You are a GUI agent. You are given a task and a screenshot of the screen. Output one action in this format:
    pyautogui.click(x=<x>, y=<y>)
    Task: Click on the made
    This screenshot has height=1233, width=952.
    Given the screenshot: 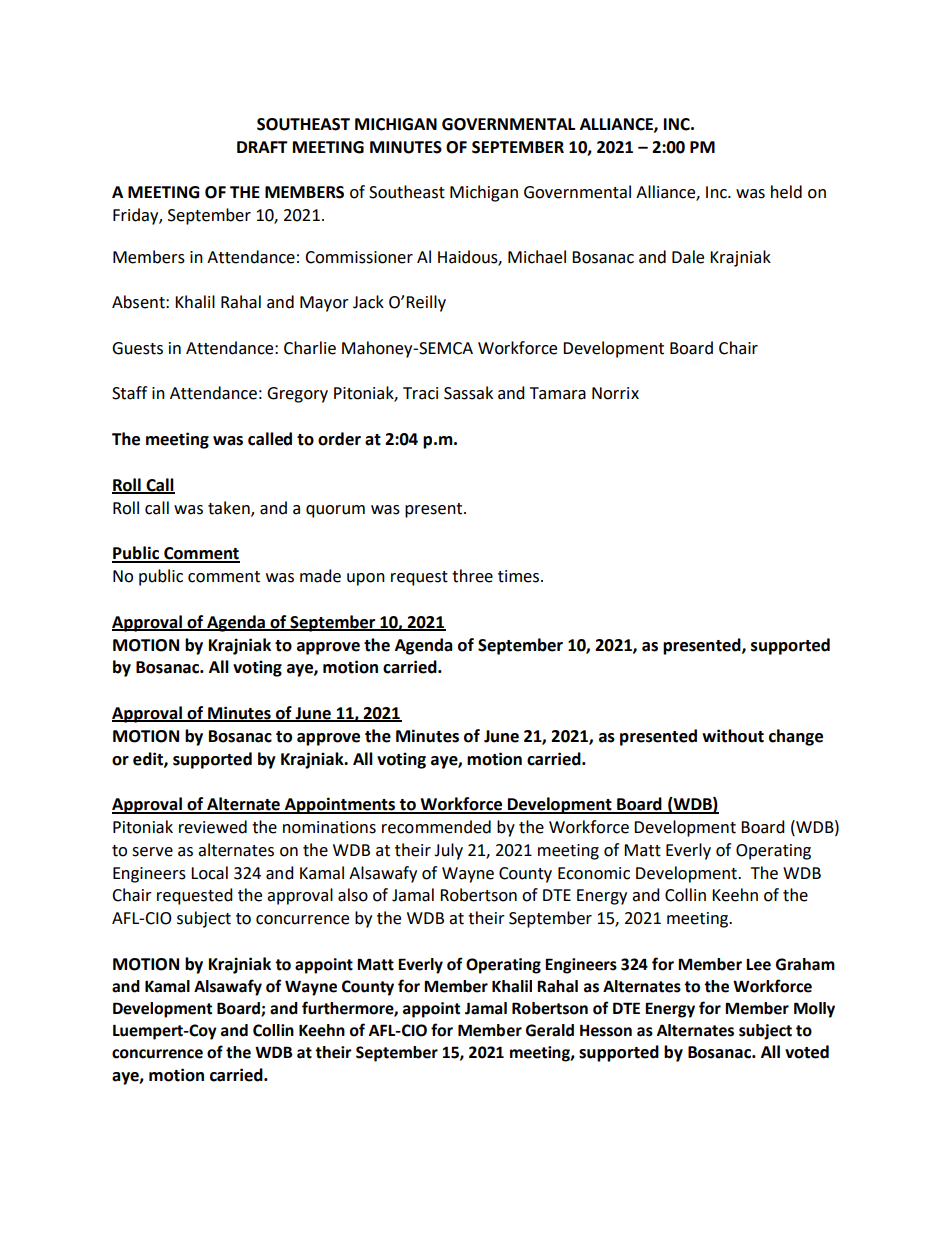 What is the action you would take?
    pyautogui.click(x=320, y=576)
